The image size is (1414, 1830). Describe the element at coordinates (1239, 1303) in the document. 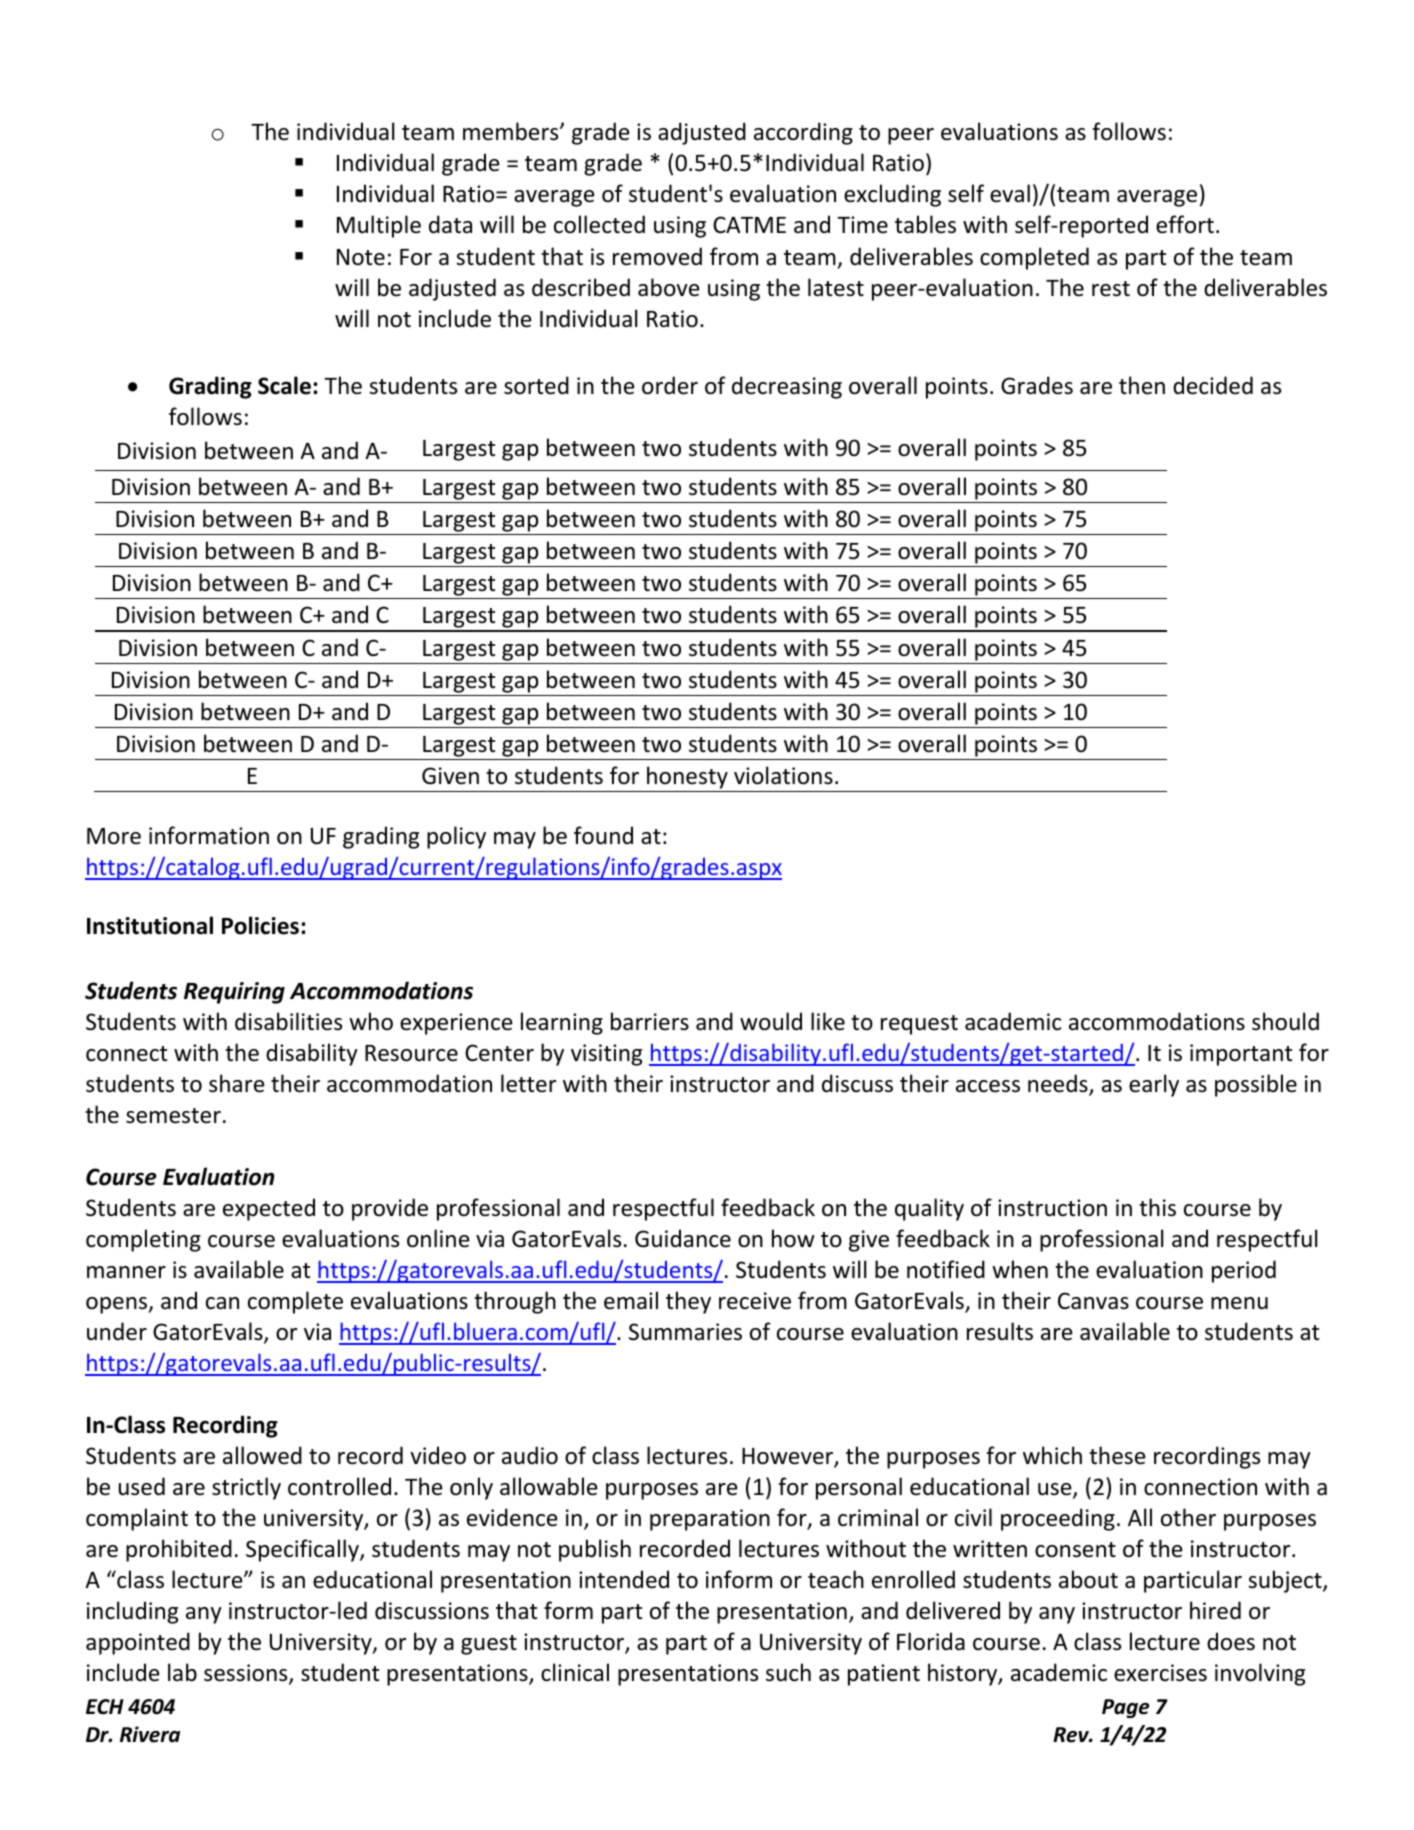

I see `menu` at that location.
